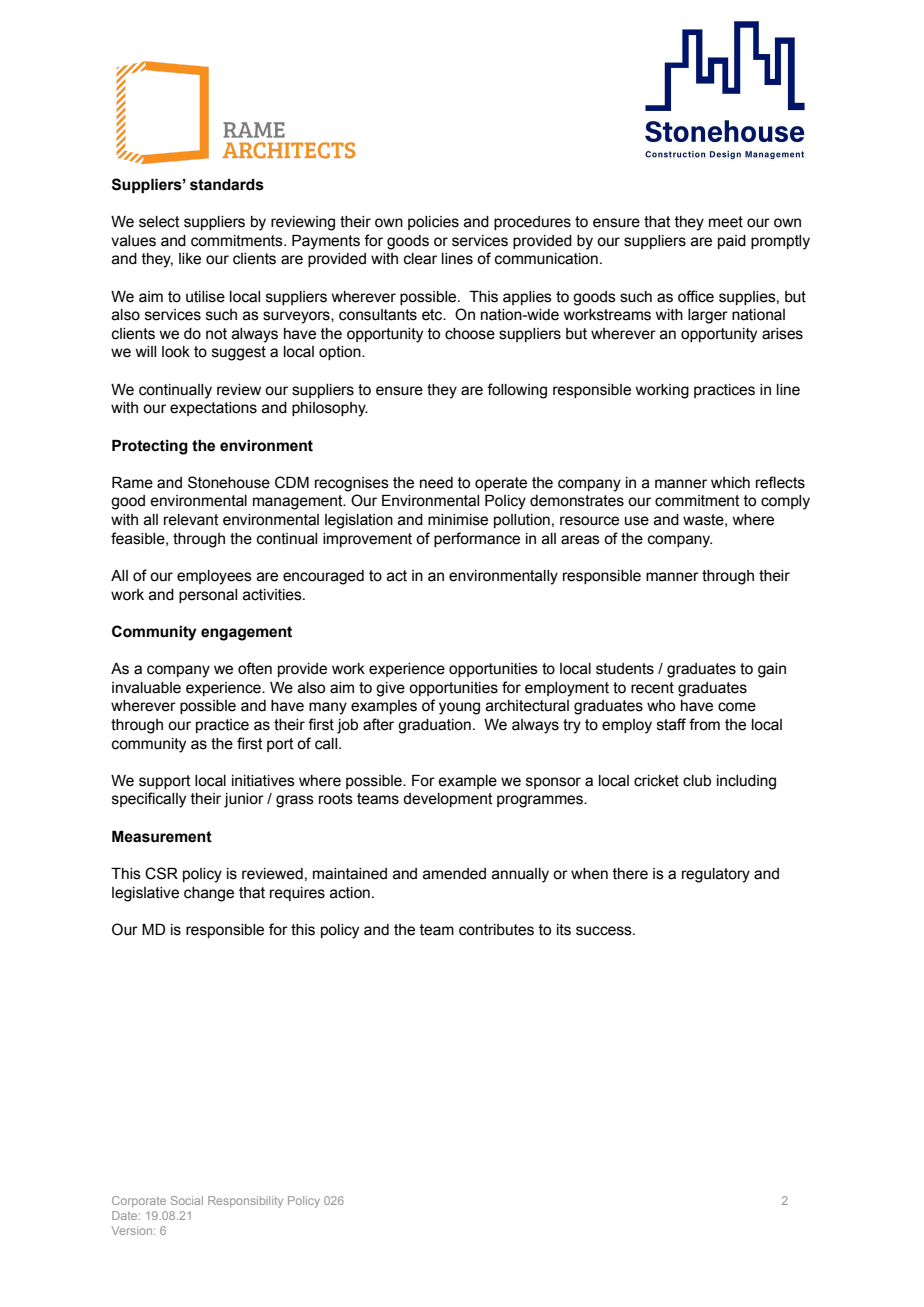  Describe the element at coordinates (255, 668) in the screenshot. I see `often` at that location.
